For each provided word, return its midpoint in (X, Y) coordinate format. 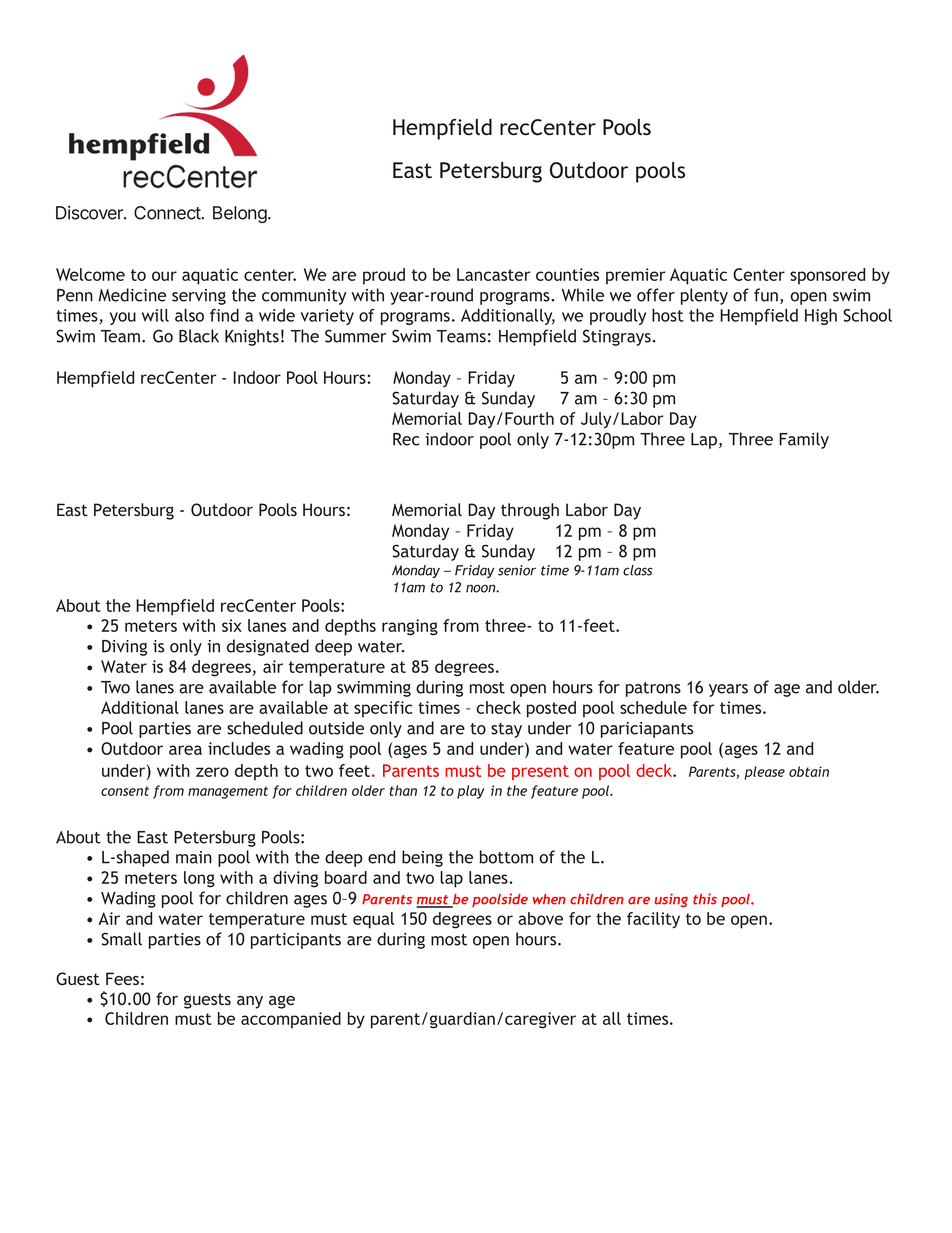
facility (653, 920)
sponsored (827, 276)
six (232, 625)
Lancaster (493, 274)
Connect (167, 213)
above (540, 918)
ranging (410, 627)
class (637, 570)
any (250, 1002)
